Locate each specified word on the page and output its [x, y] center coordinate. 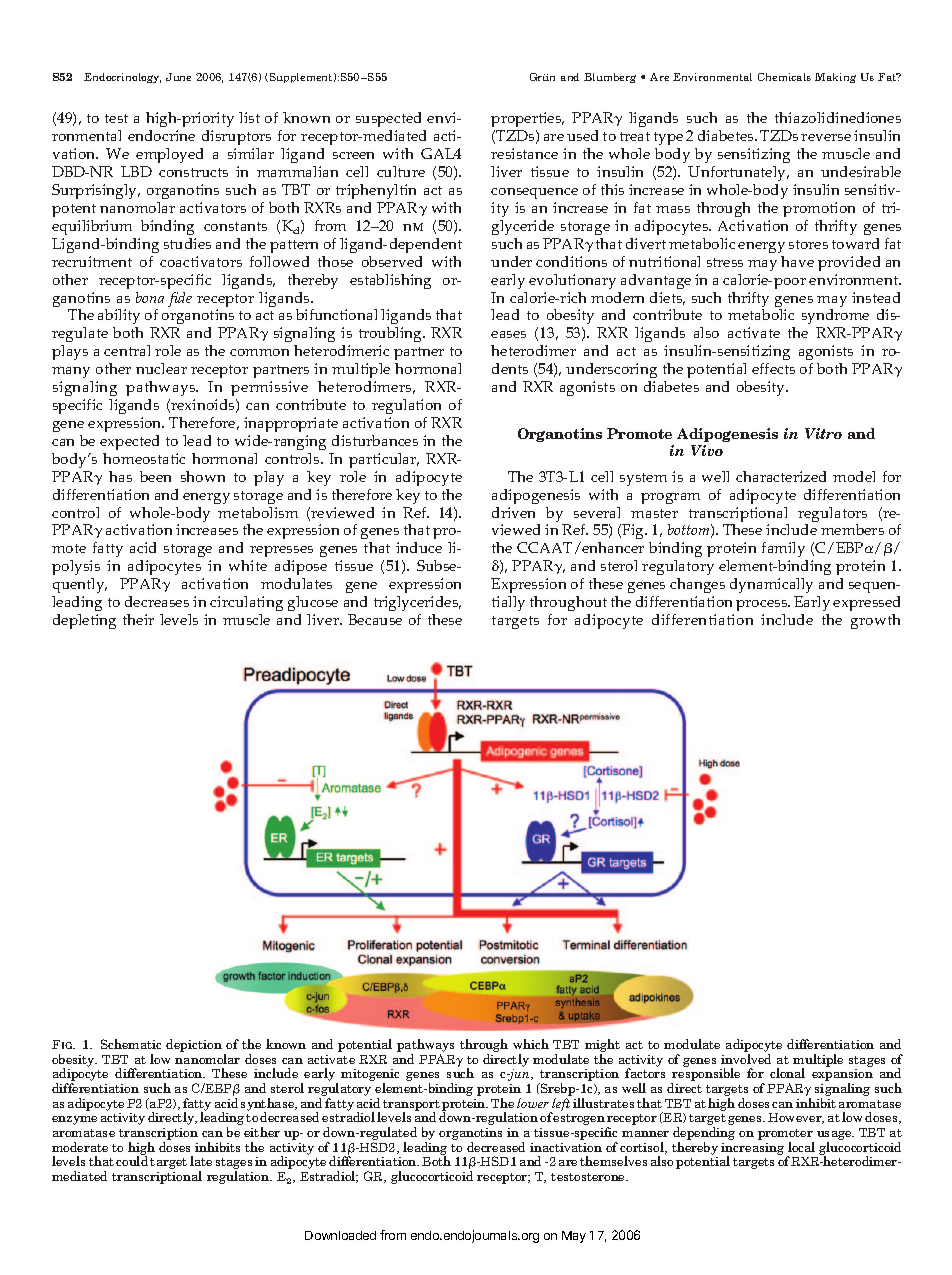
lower [533, 1103]
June [178, 77]
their [138, 619]
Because [375, 619]
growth [875, 621]
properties [527, 121]
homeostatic [144, 458]
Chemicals [784, 77]
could [132, 1161]
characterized [781, 476]
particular [384, 460]
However [796, 1118]
